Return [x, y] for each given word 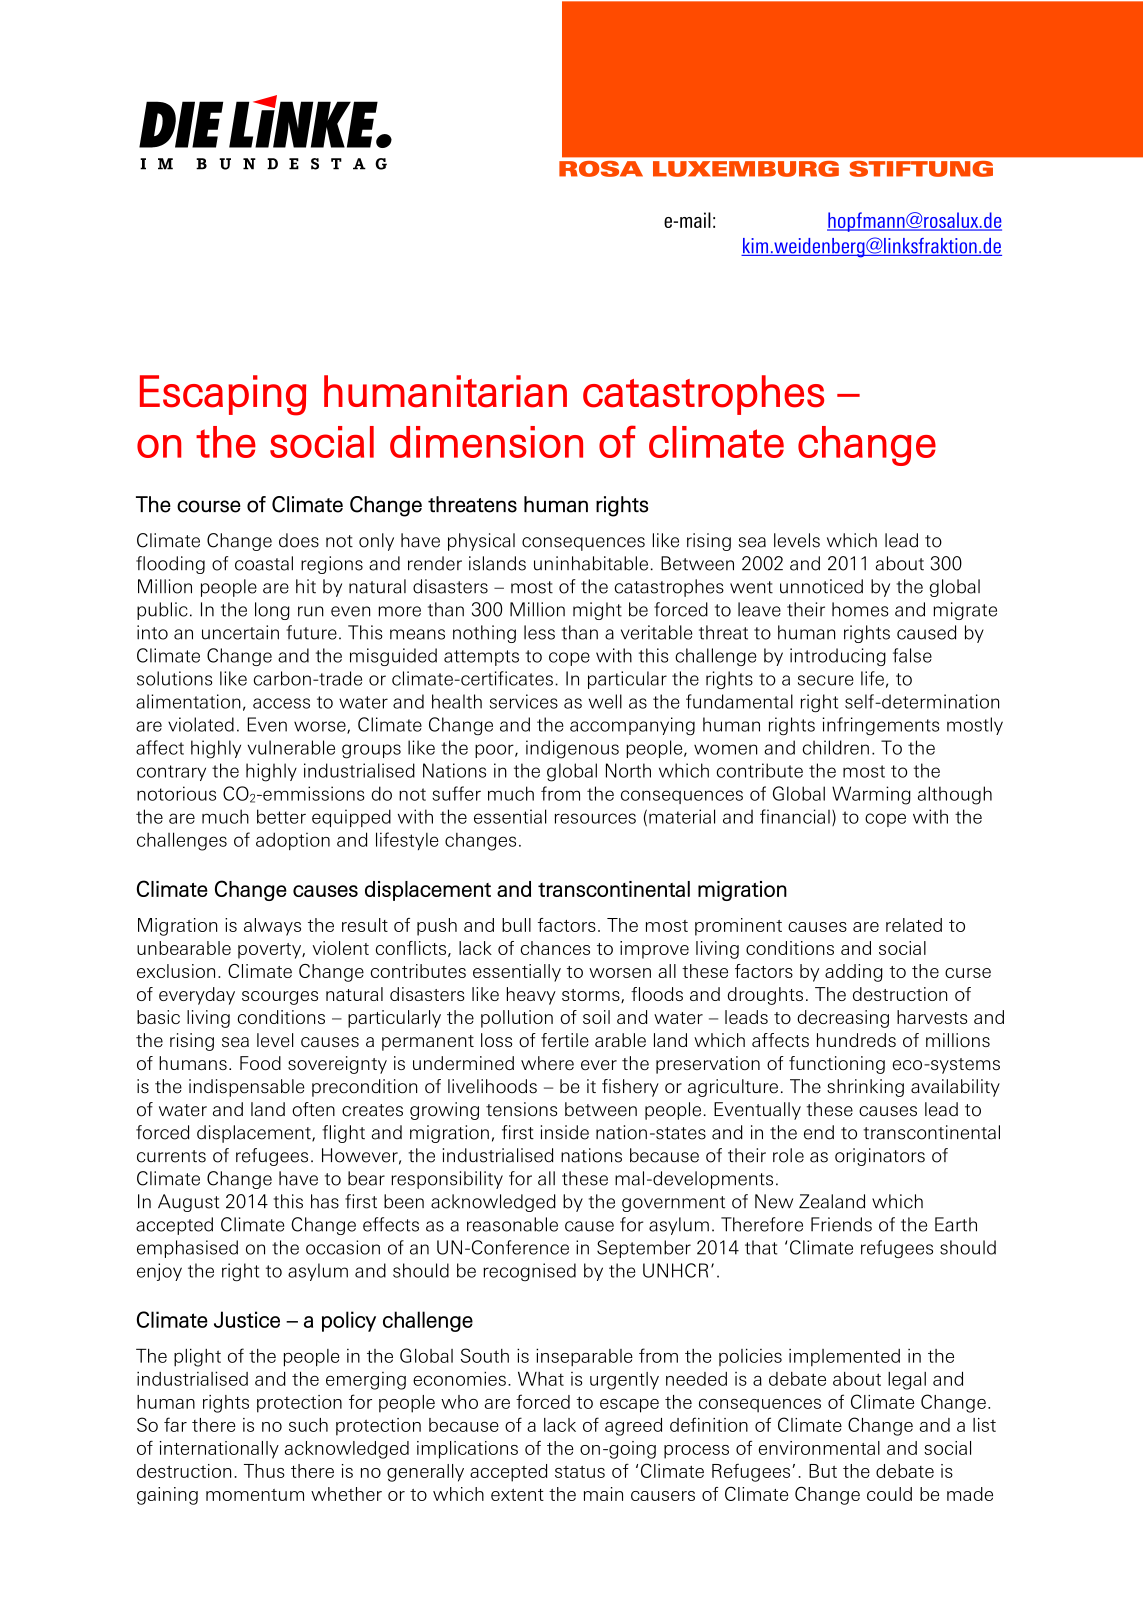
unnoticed [821, 586]
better [281, 816]
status [580, 1472]
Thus [264, 1471]
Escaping [223, 395]
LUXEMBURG [746, 169]
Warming [871, 795]
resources [595, 818]
